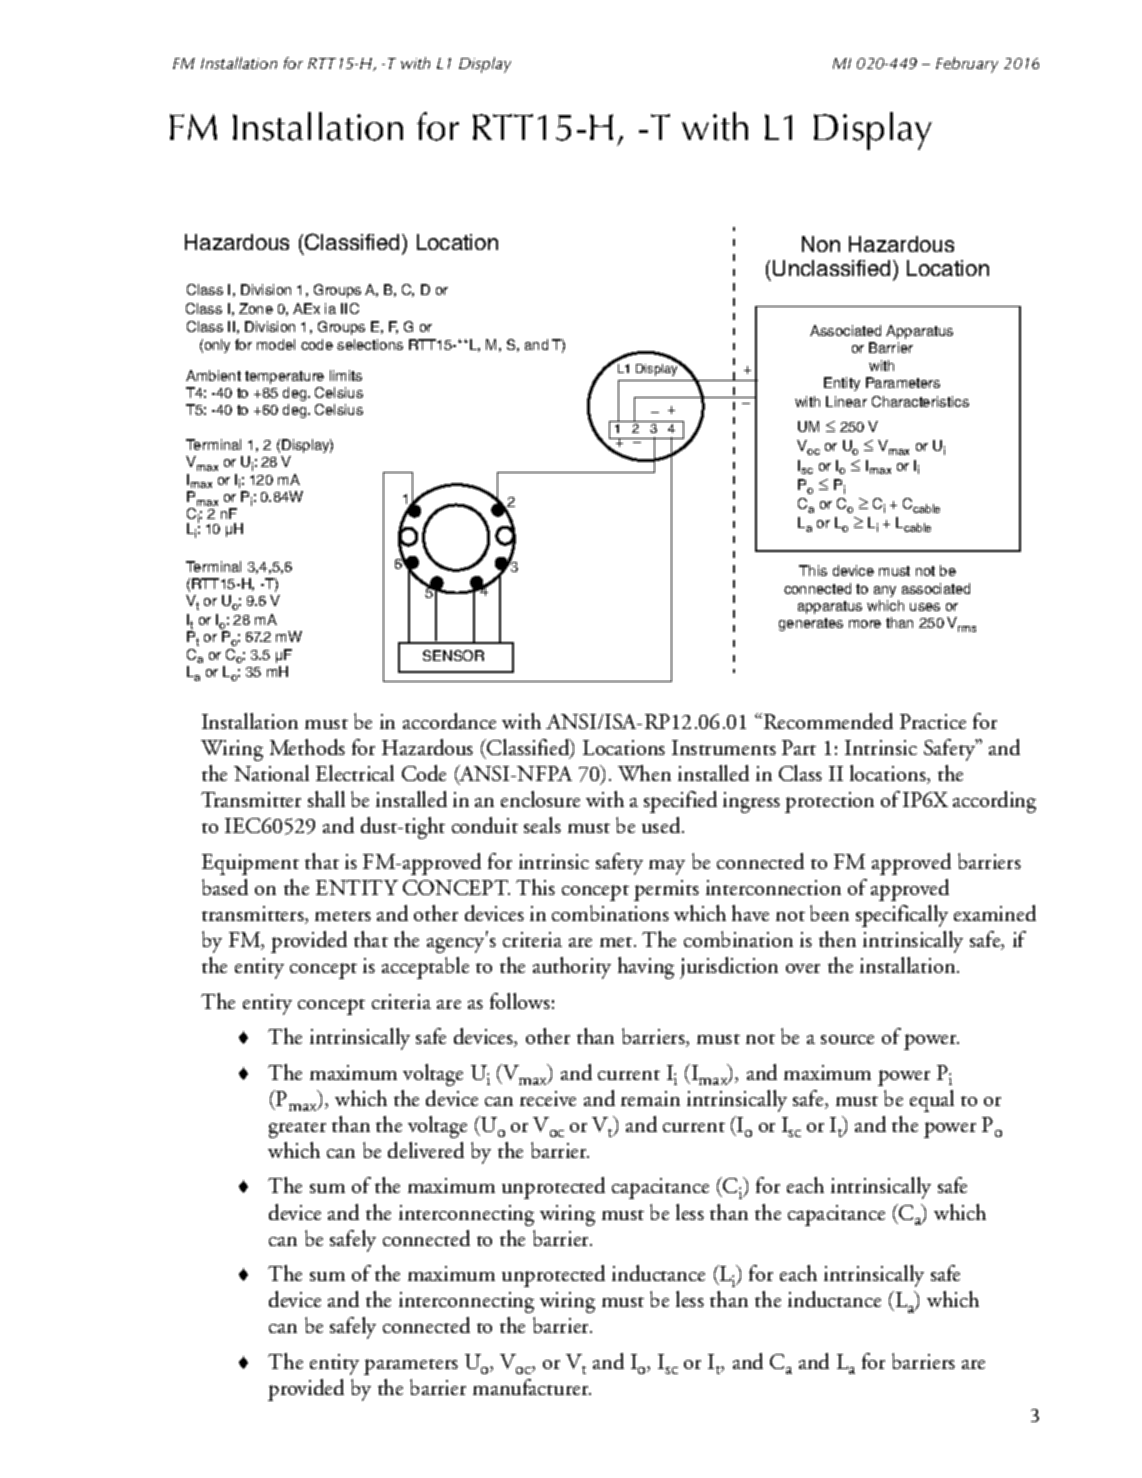  What do you see at coordinates (644, 773) in the page?
I see `When` at bounding box center [644, 773].
